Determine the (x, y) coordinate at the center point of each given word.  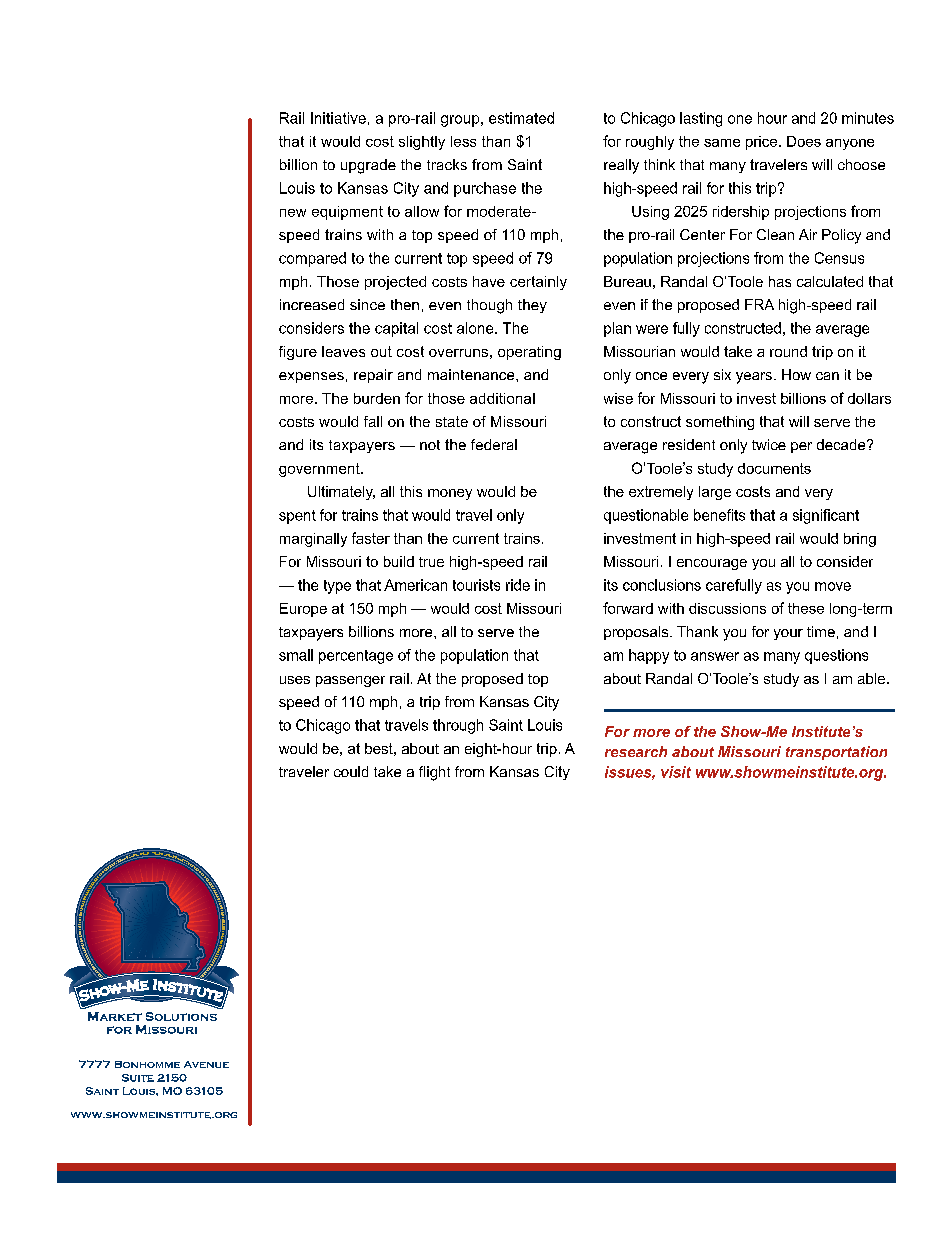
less (463, 141)
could (351, 771)
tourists (476, 585)
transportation (836, 753)
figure (298, 353)
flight (434, 773)
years (755, 378)
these (806, 608)
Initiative (338, 118)
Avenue (206, 1064)
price (763, 143)
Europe (303, 610)
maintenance (472, 374)
